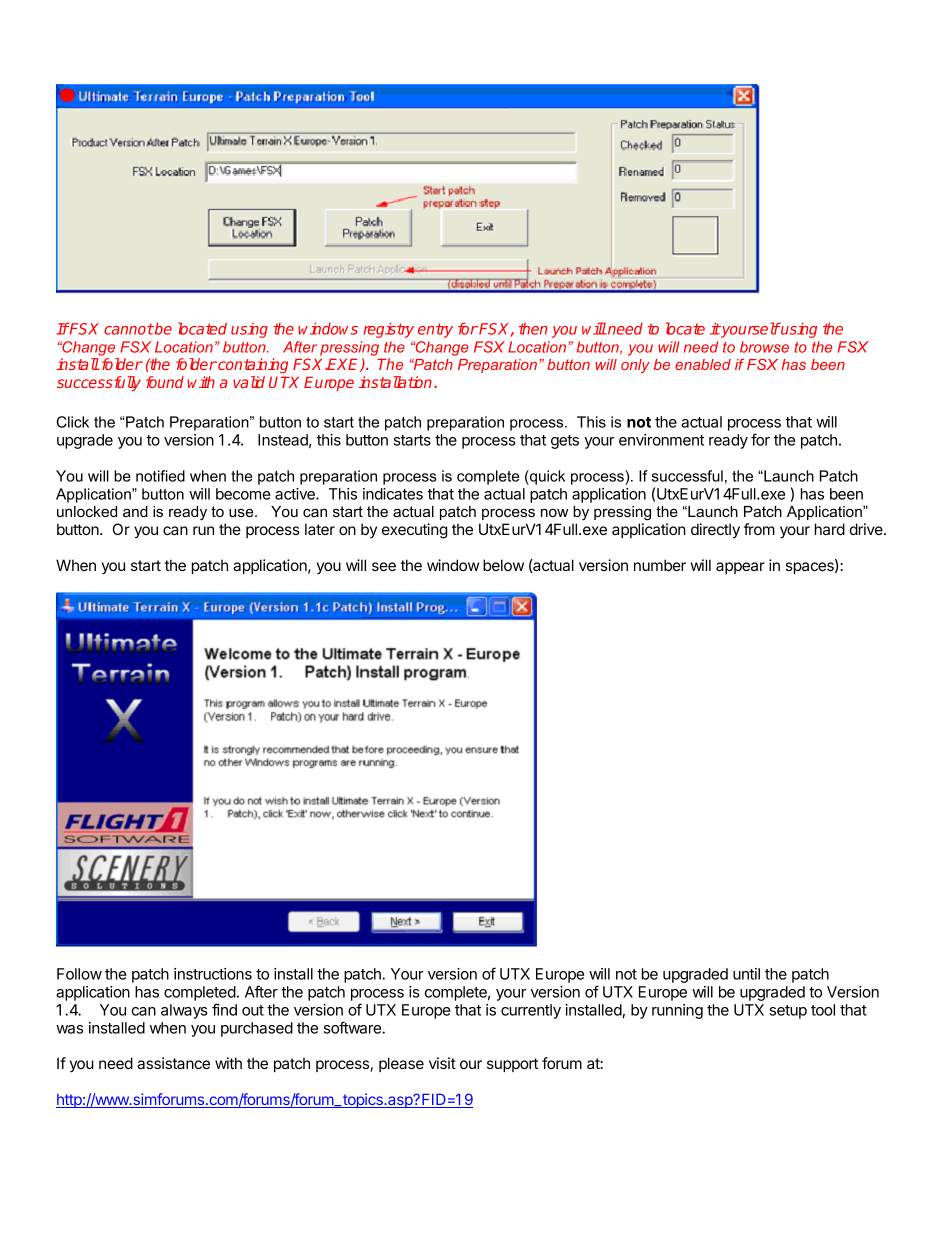 The width and height of the page is (952, 1233). Describe the element at coordinates (764, 347) in the page. I see `browse` at that location.
